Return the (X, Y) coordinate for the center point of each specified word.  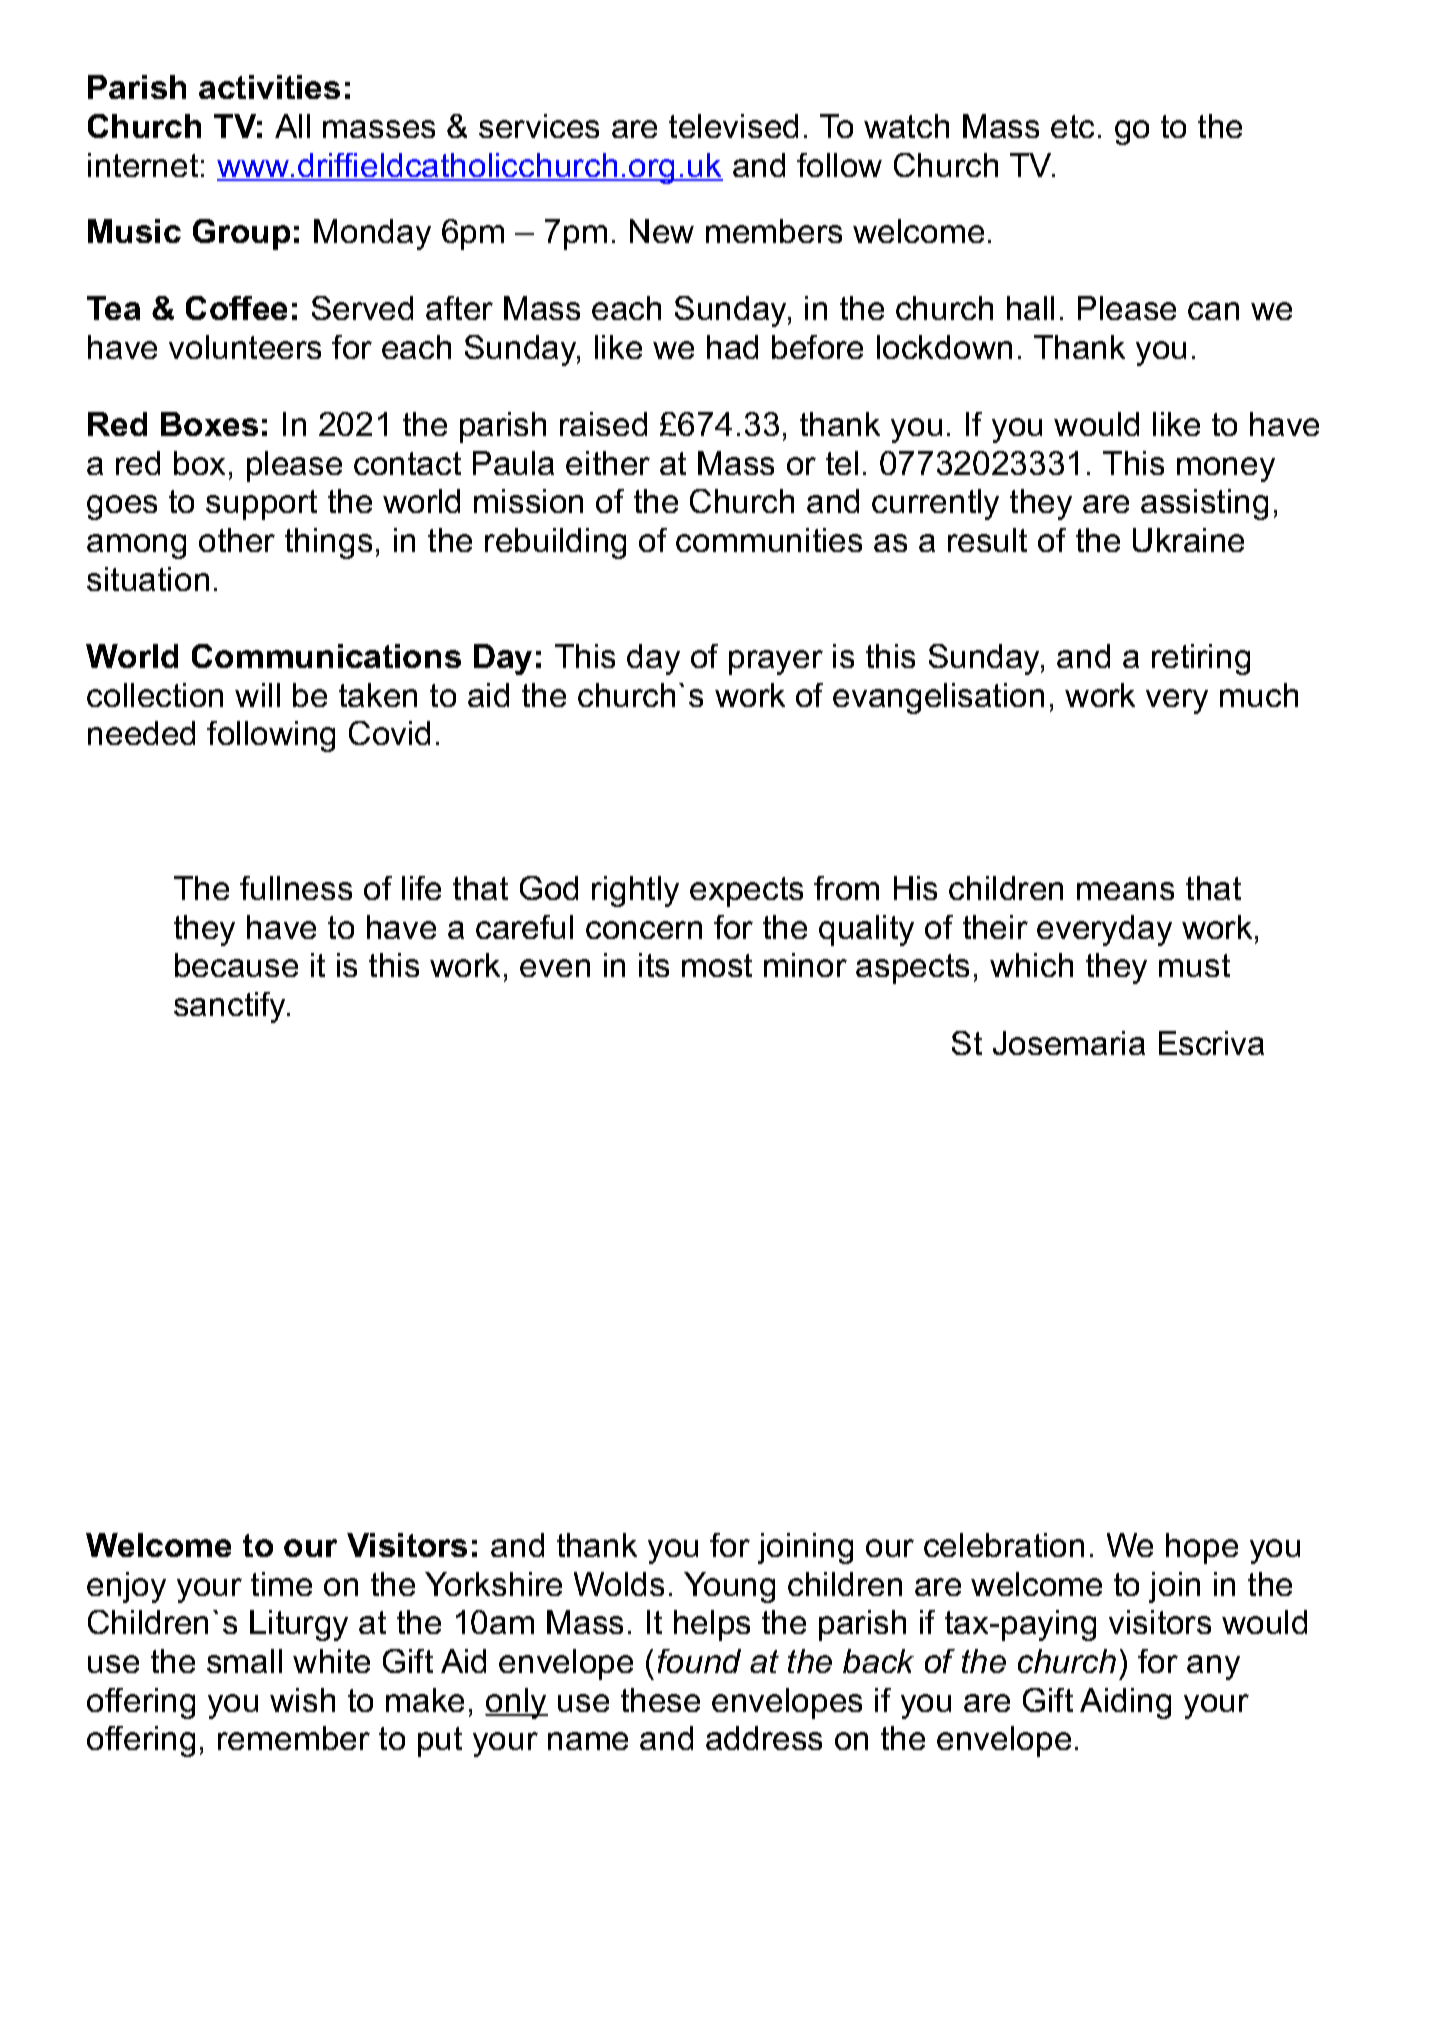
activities (269, 87)
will (257, 695)
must (1194, 965)
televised (733, 126)
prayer (776, 662)
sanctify (231, 1007)
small (244, 1661)
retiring (1201, 659)
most (717, 965)
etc (1072, 126)
